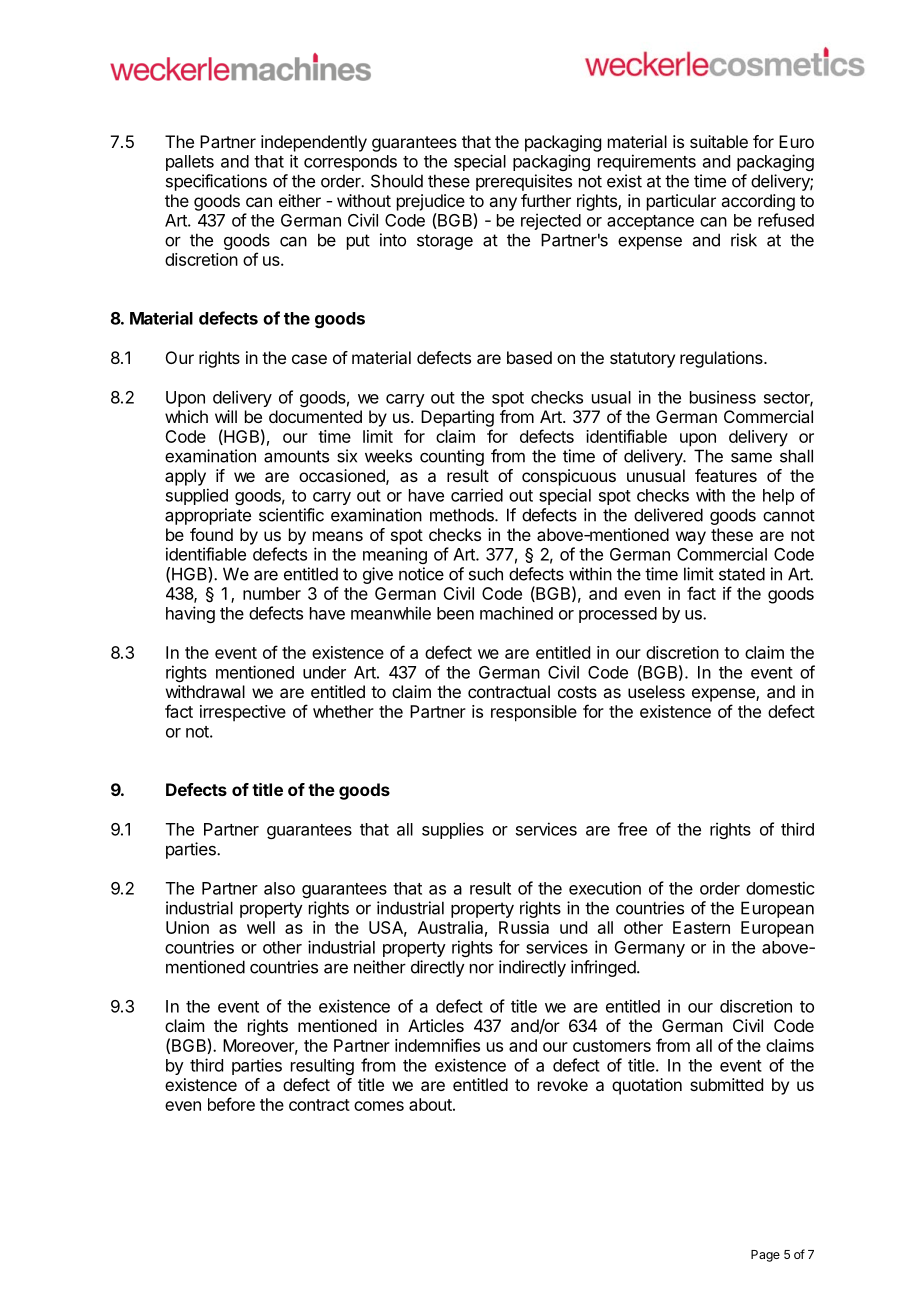 The width and height of the screenshot is (924, 1308). What do you see at coordinates (524, 182) in the screenshot?
I see `prerequisites` at bounding box center [524, 182].
